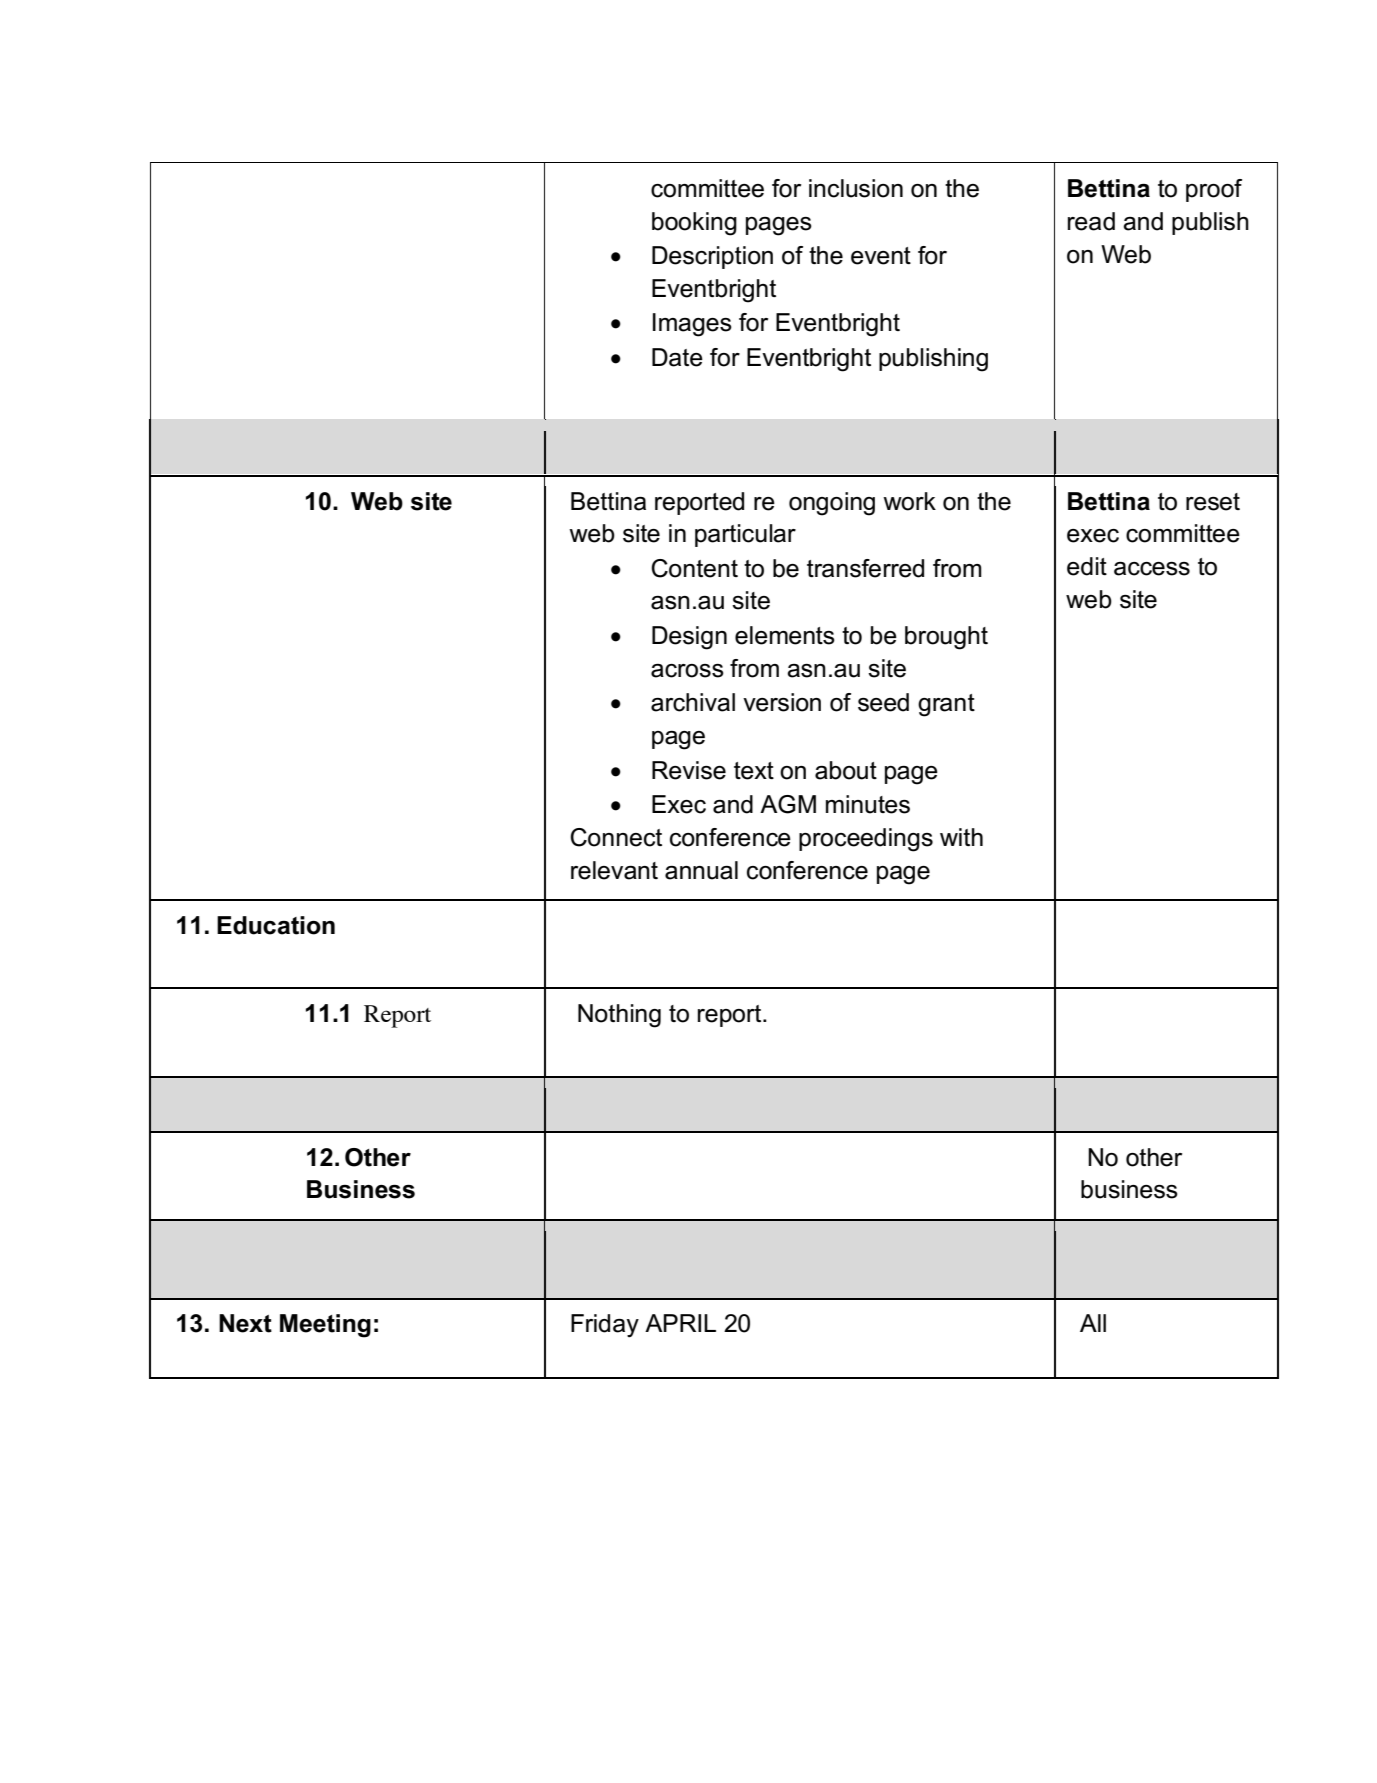 This screenshot has width=1377, height=1783. I want to click on Design, so click(689, 638).
